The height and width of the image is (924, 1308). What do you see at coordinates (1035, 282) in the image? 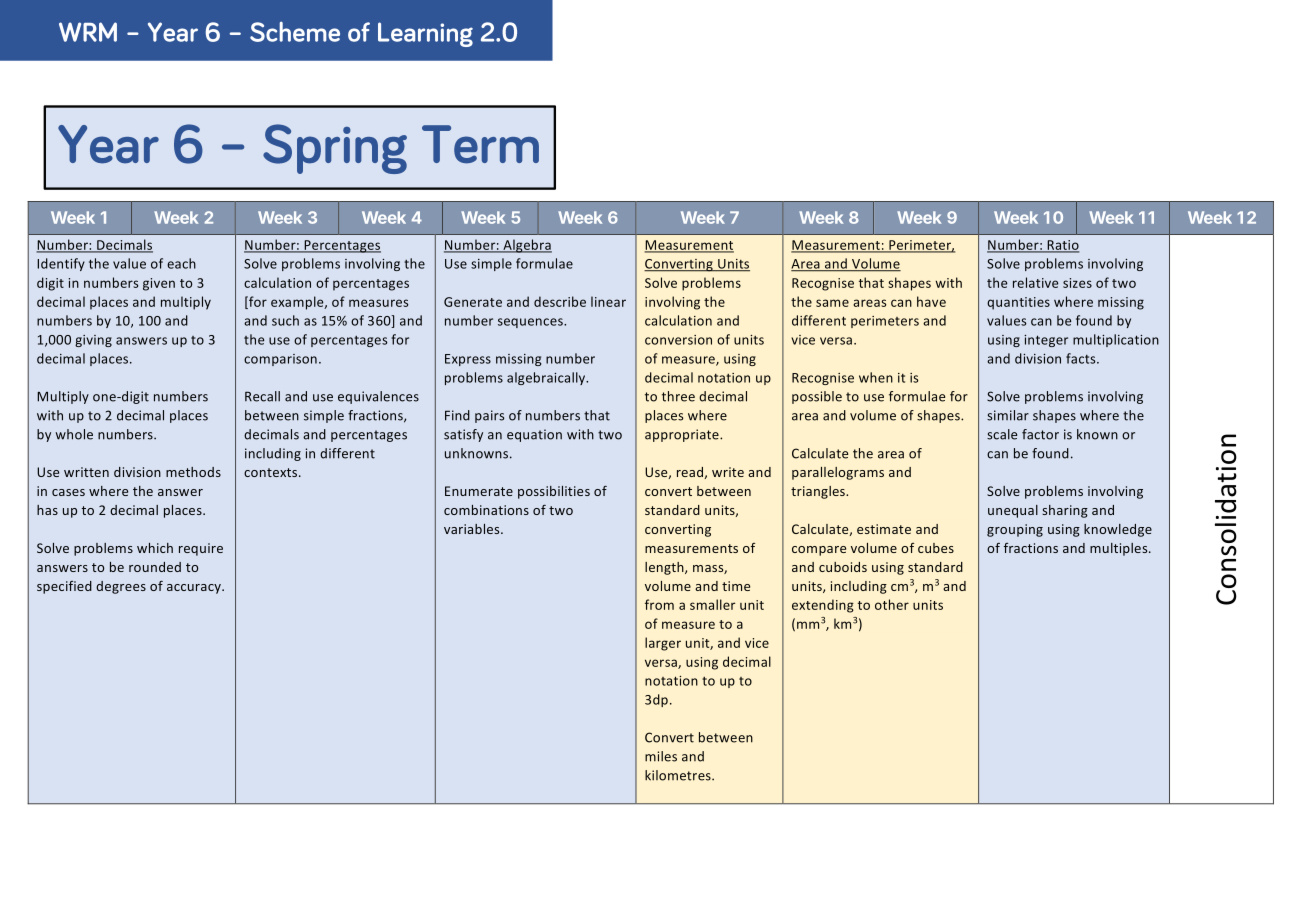
I see `relative` at bounding box center [1035, 282].
